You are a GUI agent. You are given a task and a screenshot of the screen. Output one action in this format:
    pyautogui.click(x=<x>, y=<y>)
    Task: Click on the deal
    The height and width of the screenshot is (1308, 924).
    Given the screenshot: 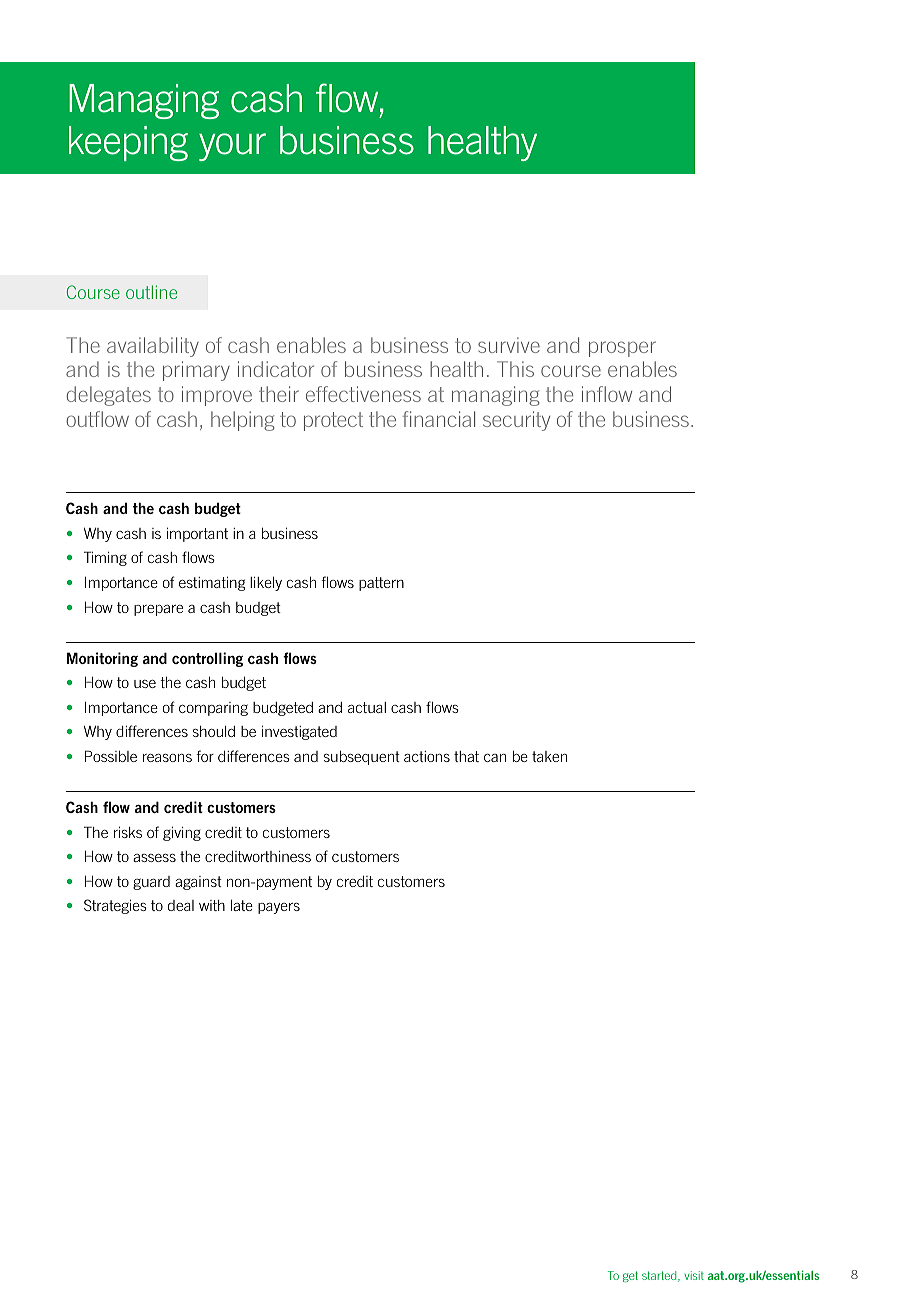 What is the action you would take?
    pyautogui.click(x=181, y=905)
